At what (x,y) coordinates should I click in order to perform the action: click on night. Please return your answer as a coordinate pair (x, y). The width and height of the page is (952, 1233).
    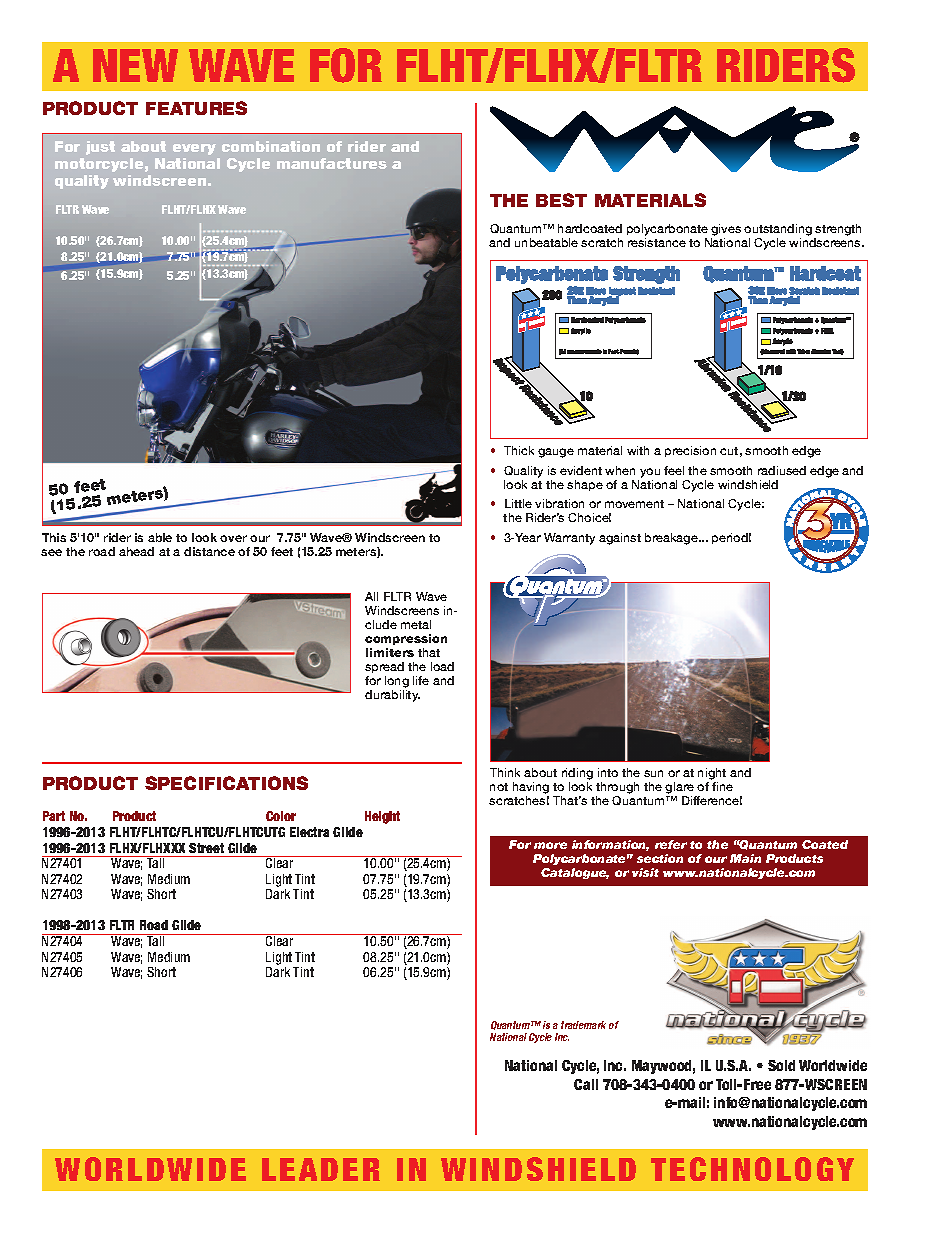
    Looking at the image, I should click on (712, 775).
